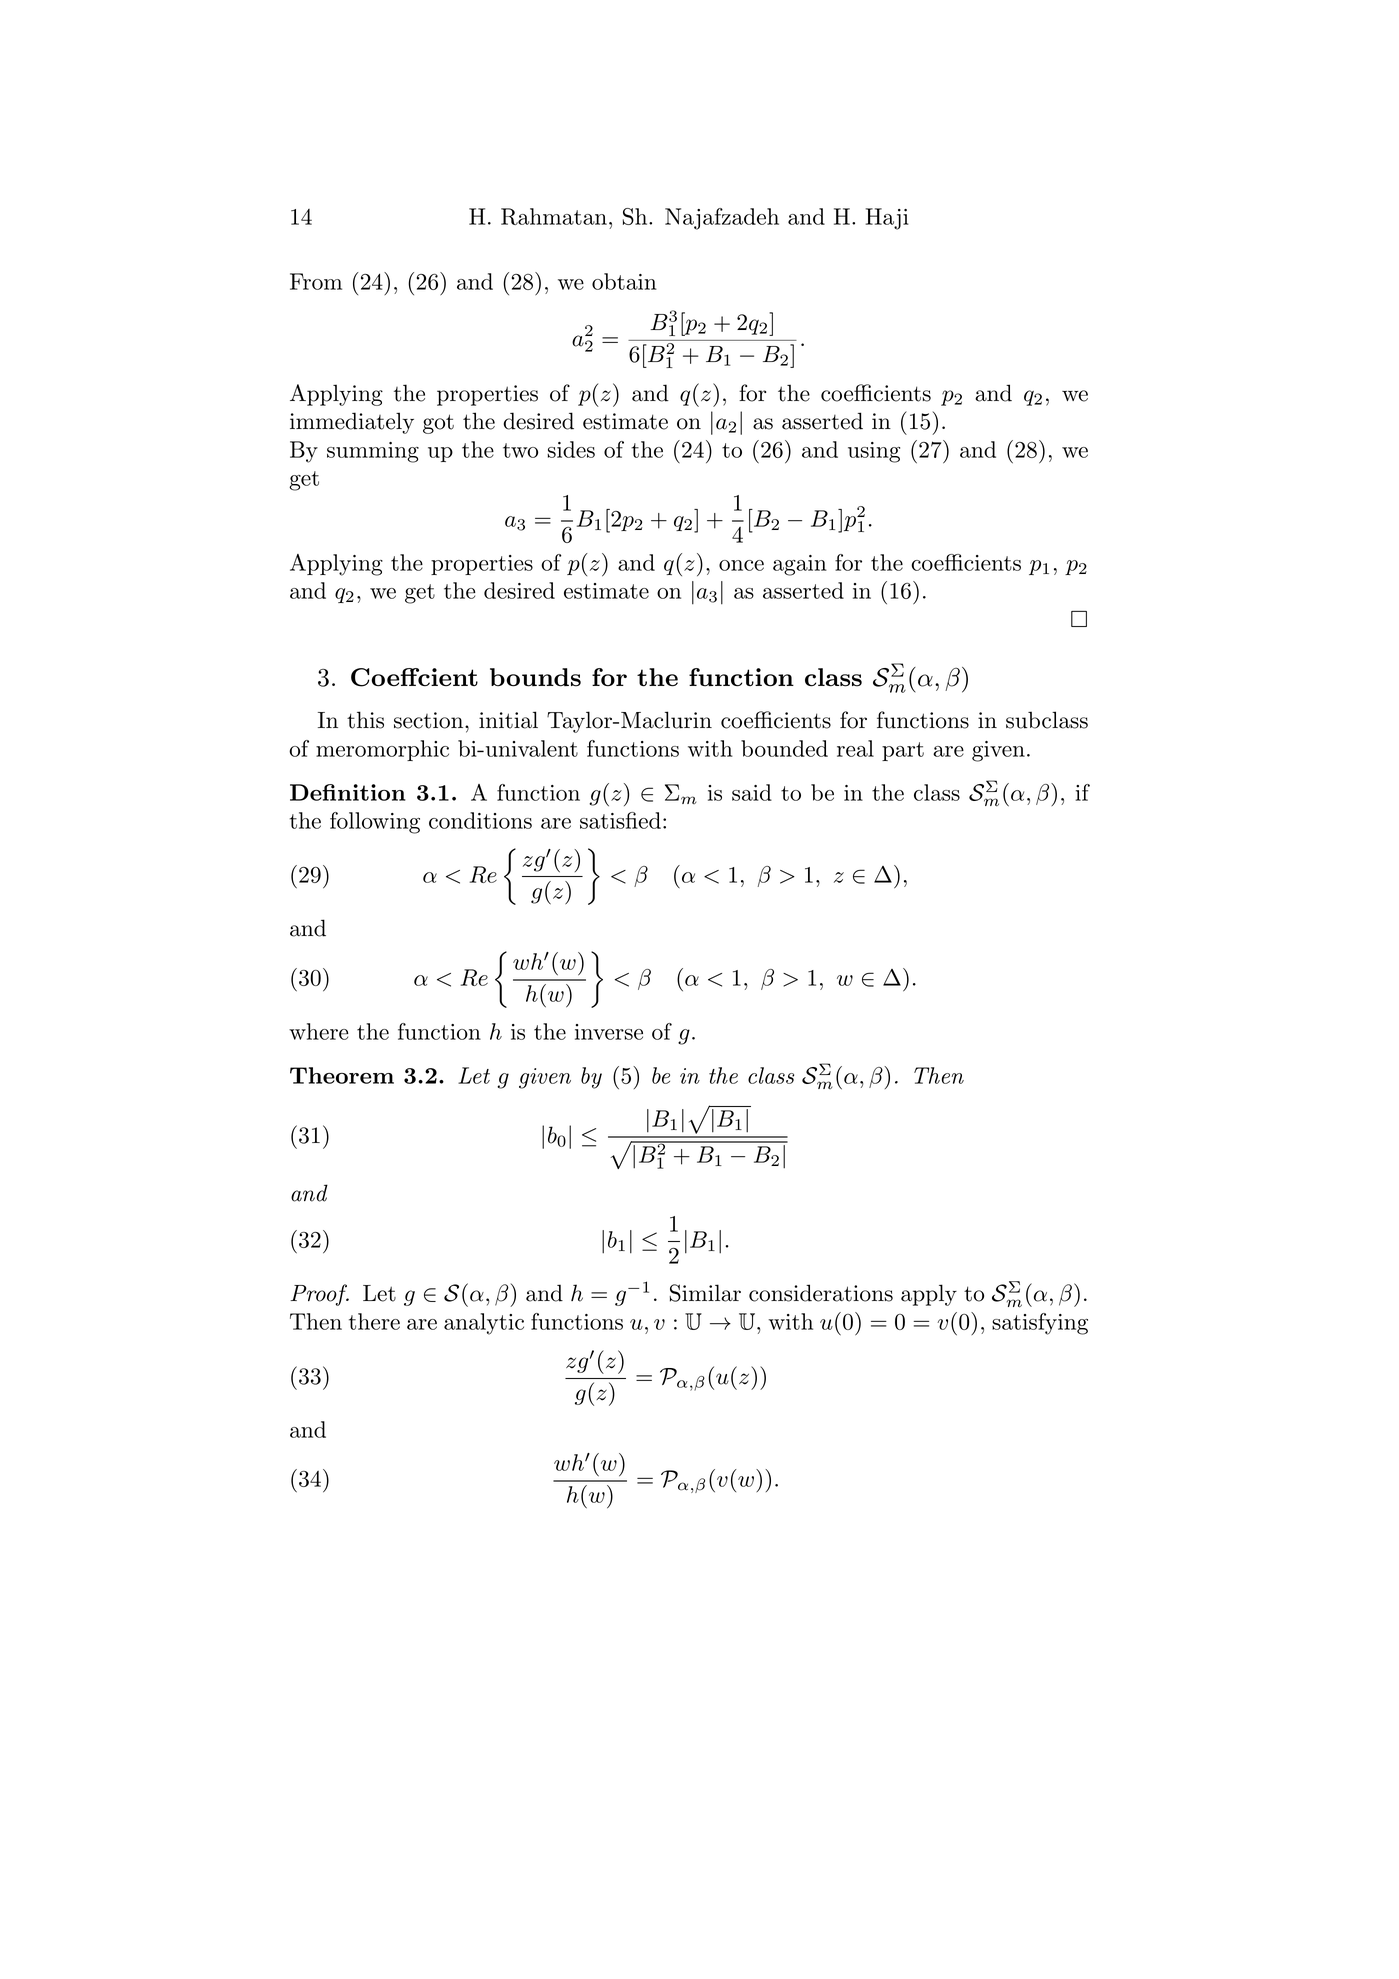 The image size is (1399, 1979). Describe the element at coordinates (903, 751) in the screenshot. I see `part` at that location.
